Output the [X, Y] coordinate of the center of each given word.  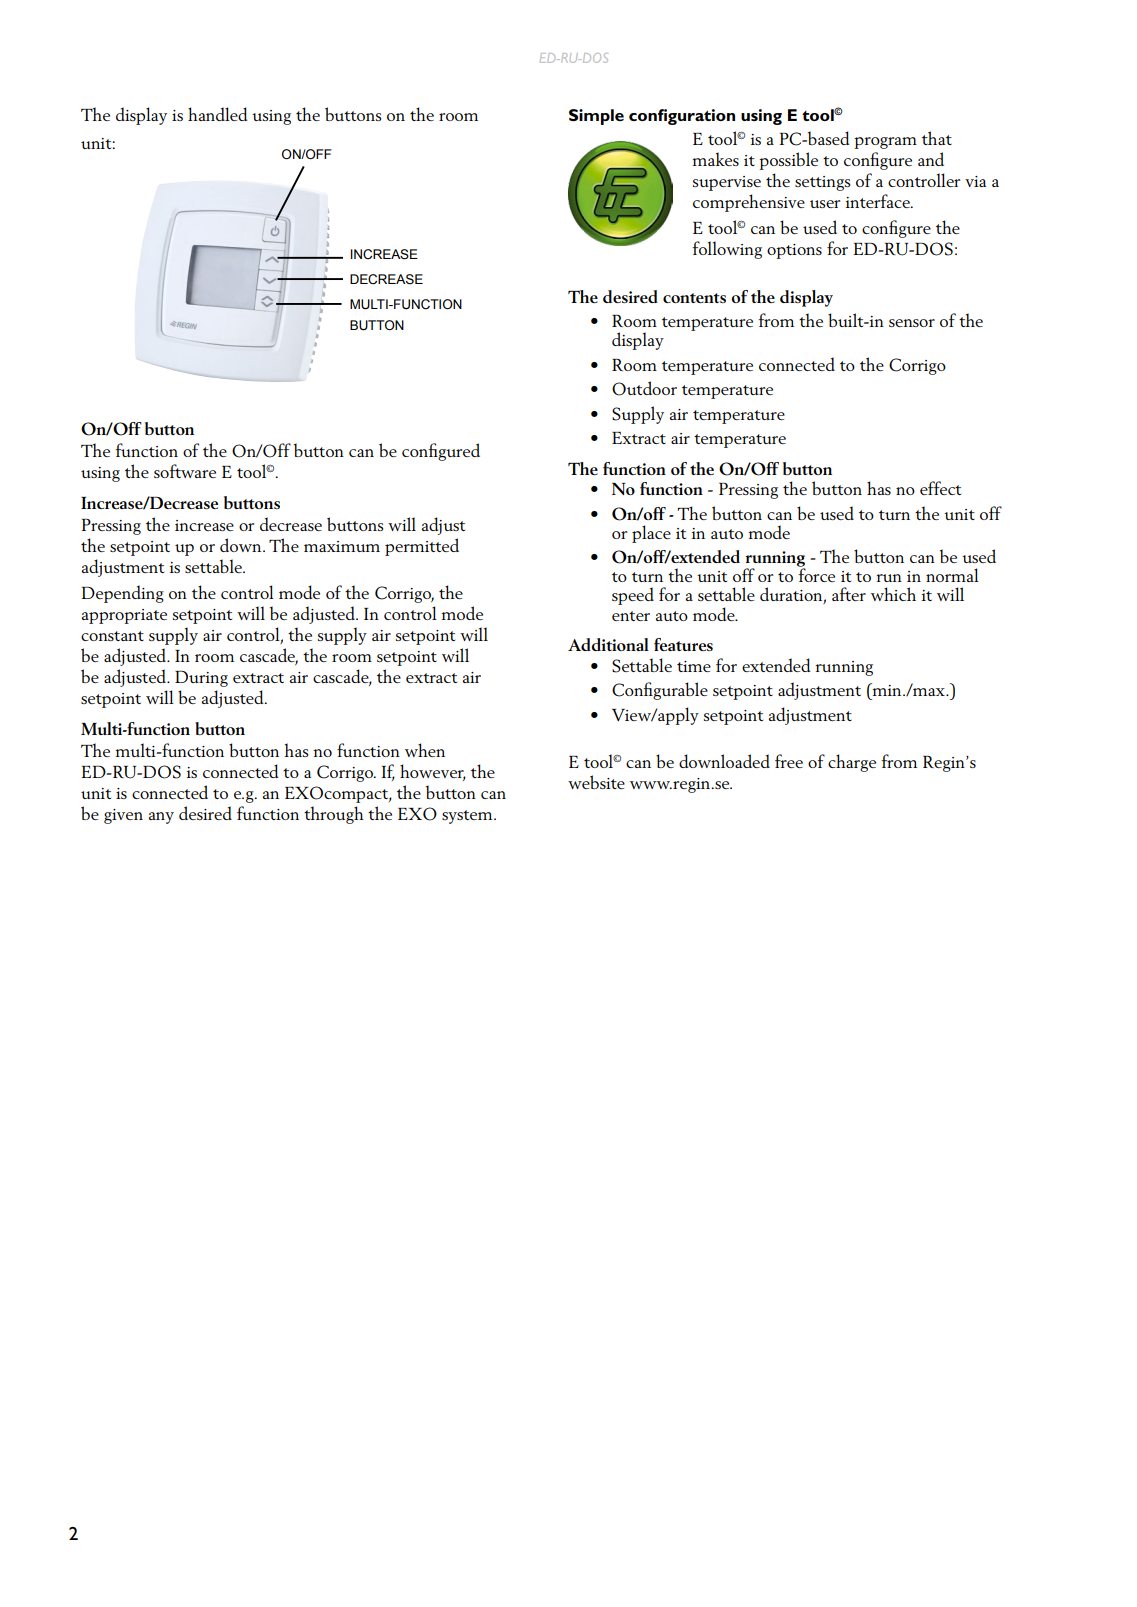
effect [940, 488]
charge [852, 763]
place [651, 534]
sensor [912, 323]
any [161, 818]
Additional [608, 644]
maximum [342, 546]
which [893, 594]
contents [694, 298]
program [885, 143]
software [185, 471]
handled [218, 114]
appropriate [124, 616]
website [596, 782]
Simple [596, 117]
